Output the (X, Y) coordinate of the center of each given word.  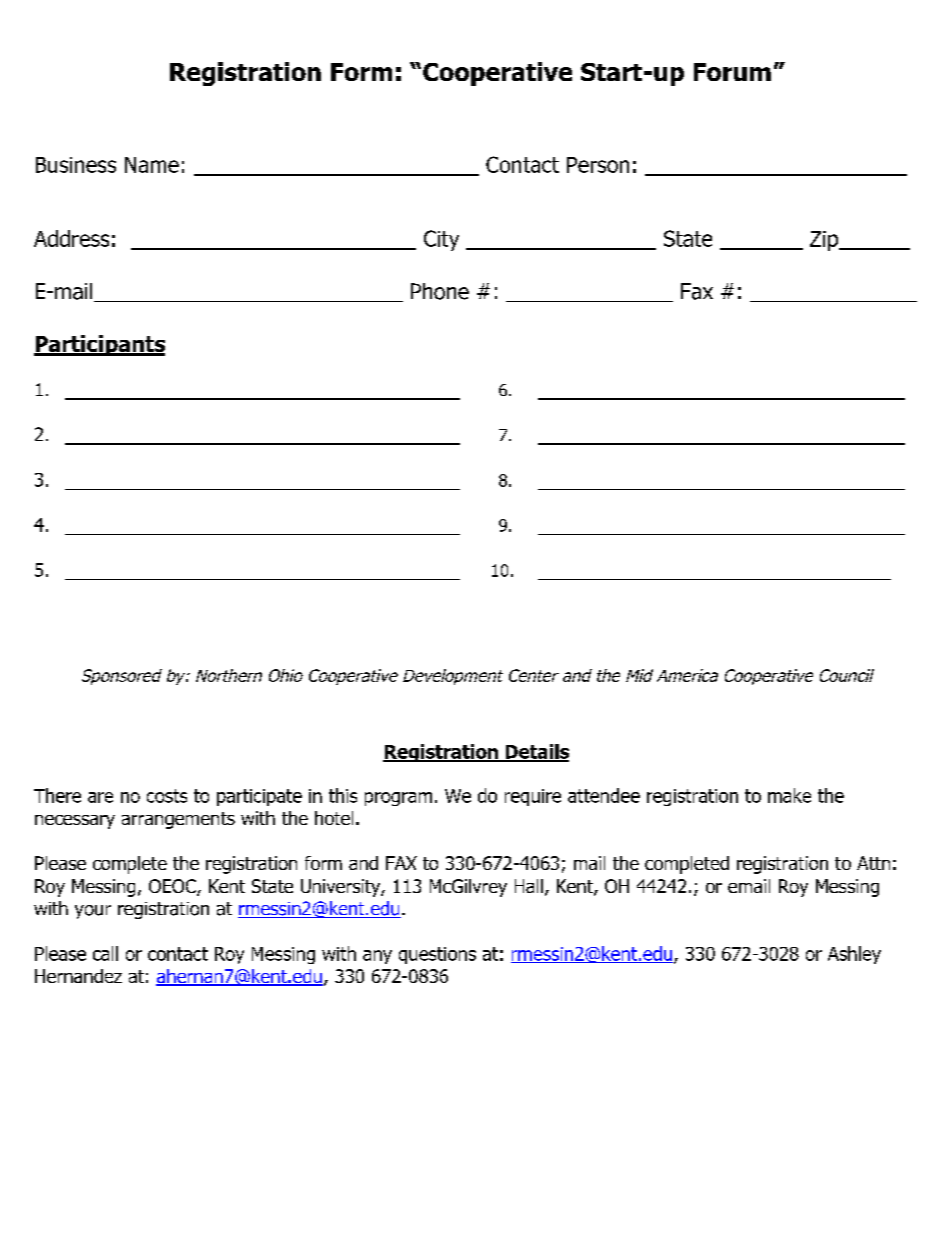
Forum (732, 72)
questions (437, 955)
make (789, 795)
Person (598, 165)
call (105, 953)
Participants (99, 345)
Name (152, 165)
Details (536, 752)
